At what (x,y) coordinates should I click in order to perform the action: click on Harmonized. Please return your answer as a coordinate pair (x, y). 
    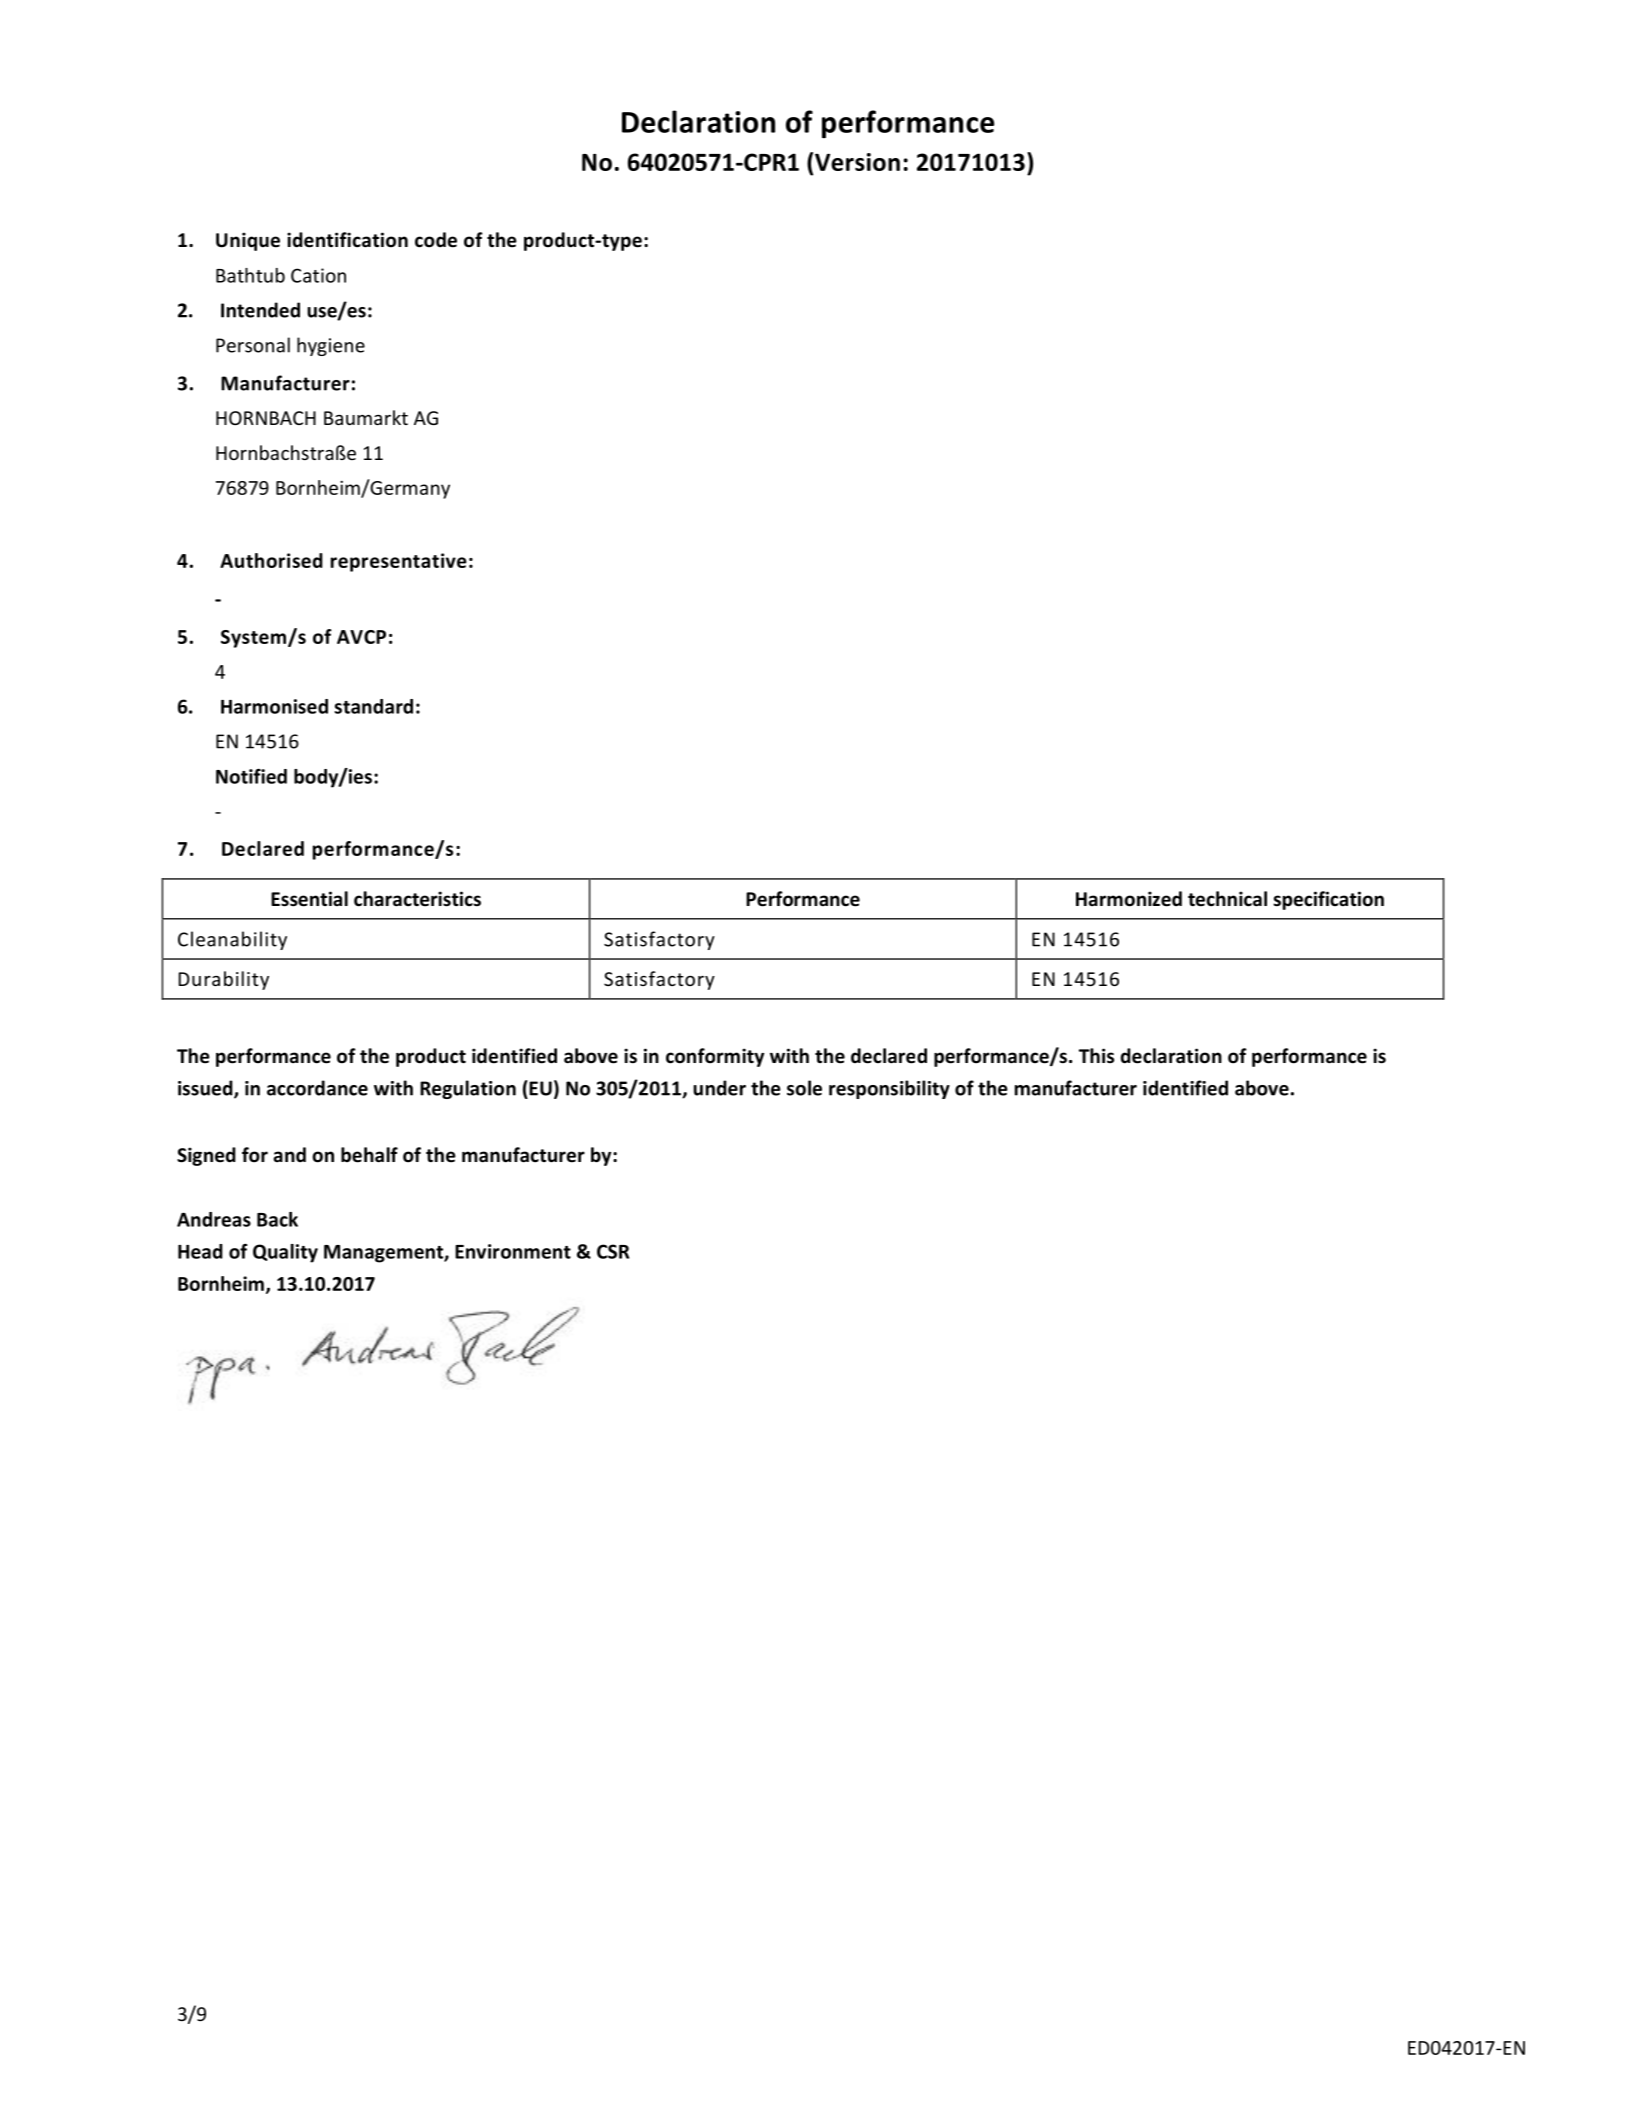
    Looking at the image, I should click on (1129, 899).
